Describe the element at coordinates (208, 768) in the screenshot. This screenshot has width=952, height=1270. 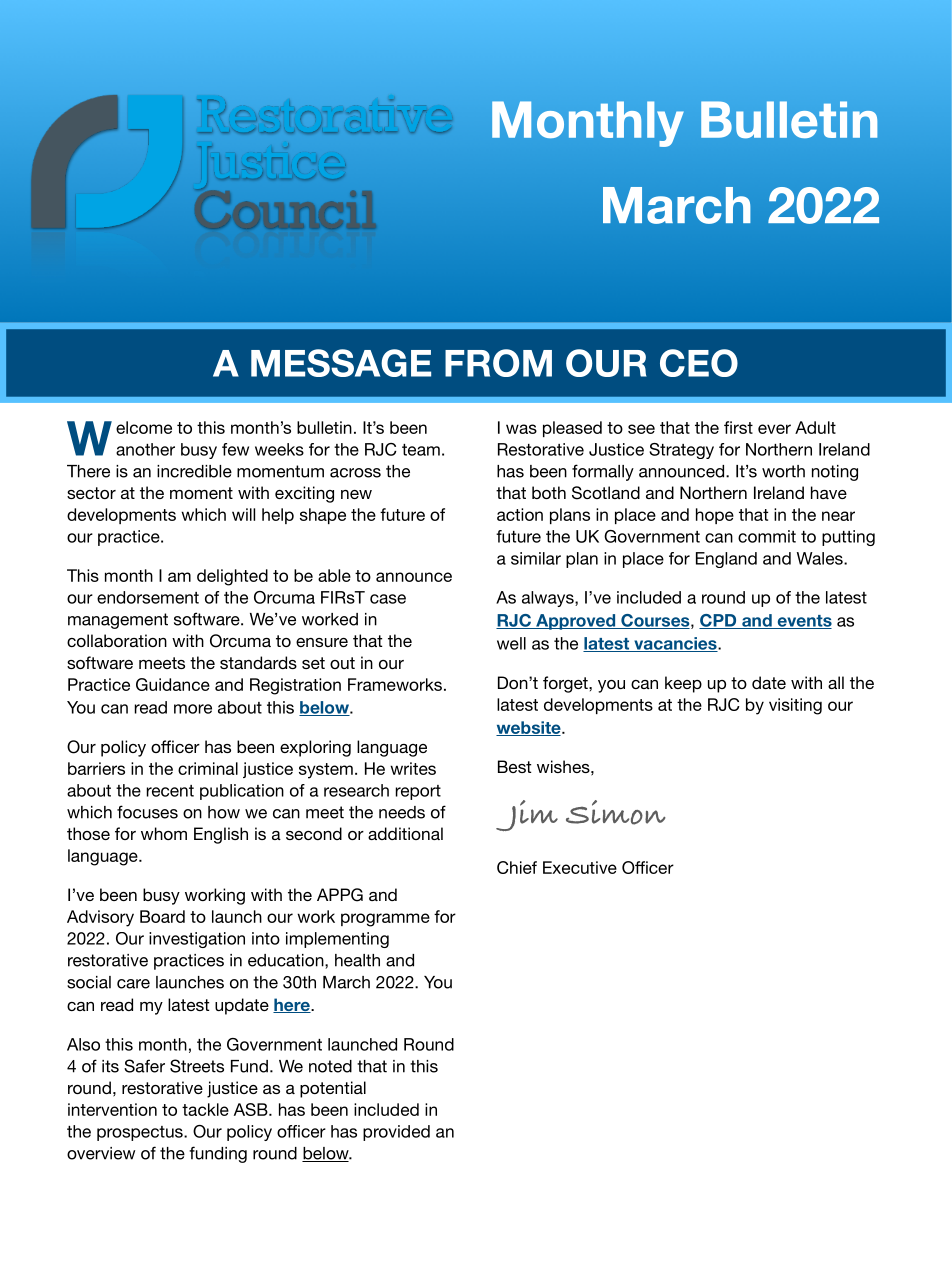
I see `criminal` at that location.
